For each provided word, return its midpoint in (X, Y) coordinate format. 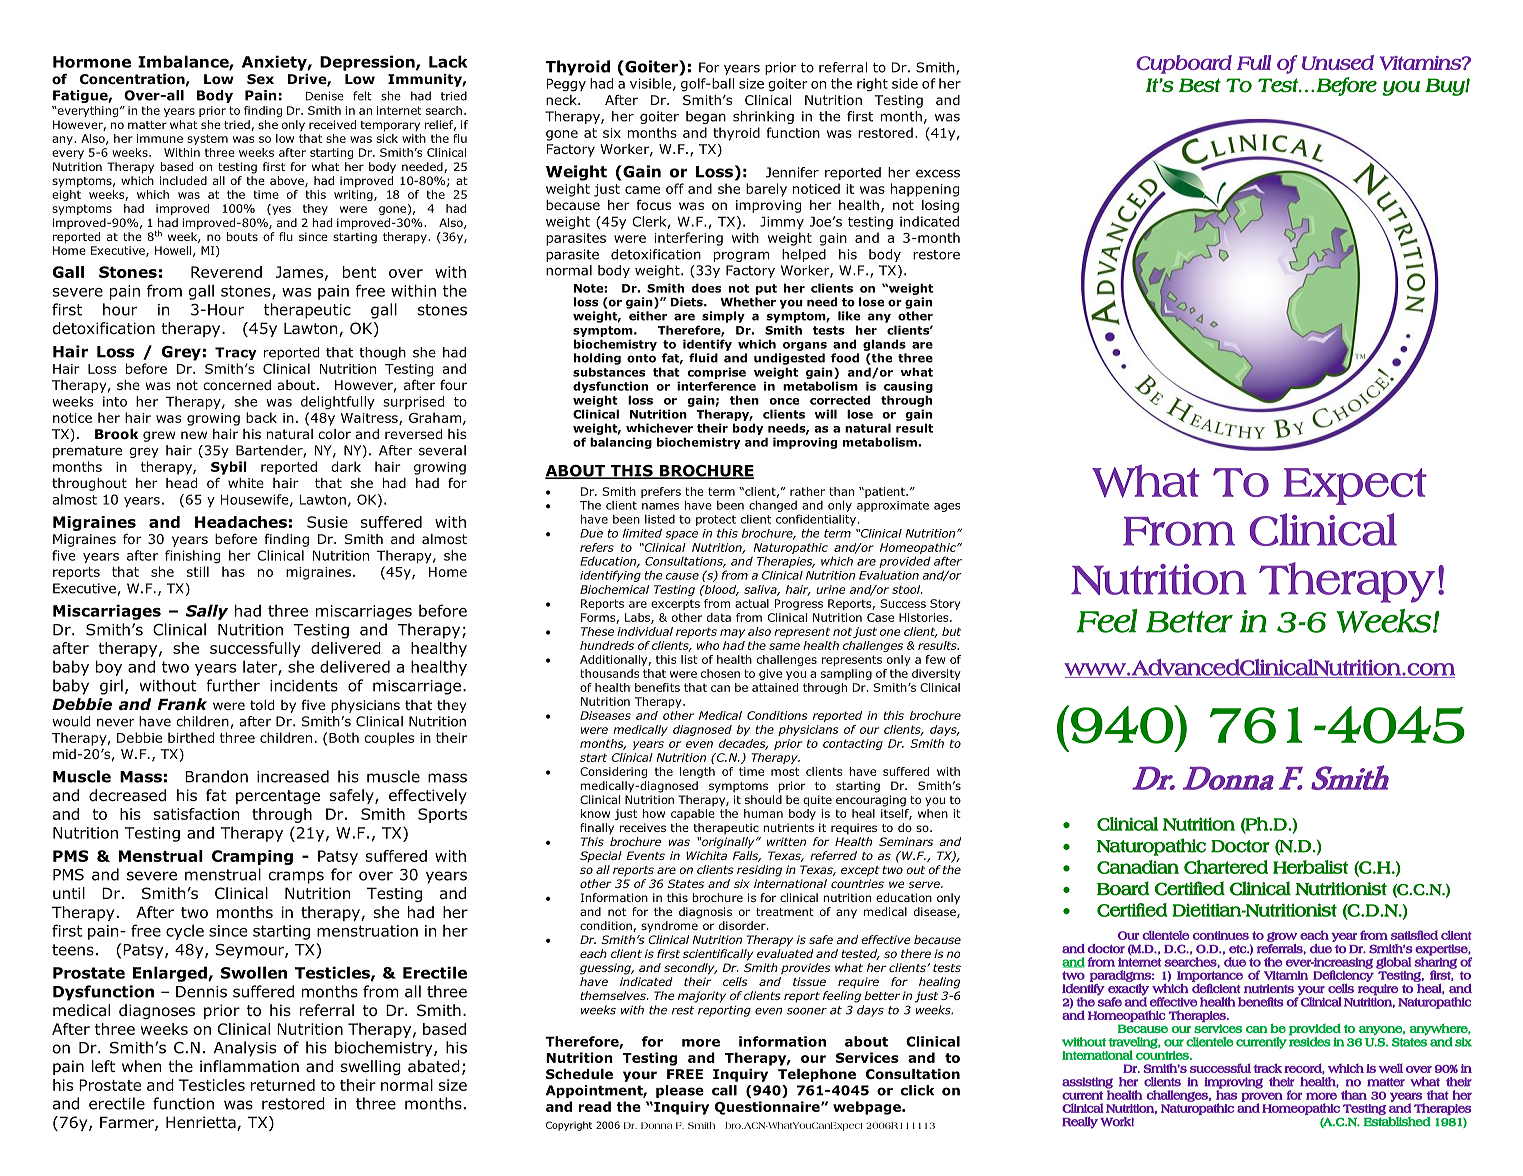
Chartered (1226, 867)
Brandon (216, 776)
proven (1262, 1098)
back (261, 417)
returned (283, 1085)
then (744, 400)
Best (1200, 85)
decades (743, 744)
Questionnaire (768, 1108)
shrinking (763, 117)
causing (908, 387)
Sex (260, 79)
